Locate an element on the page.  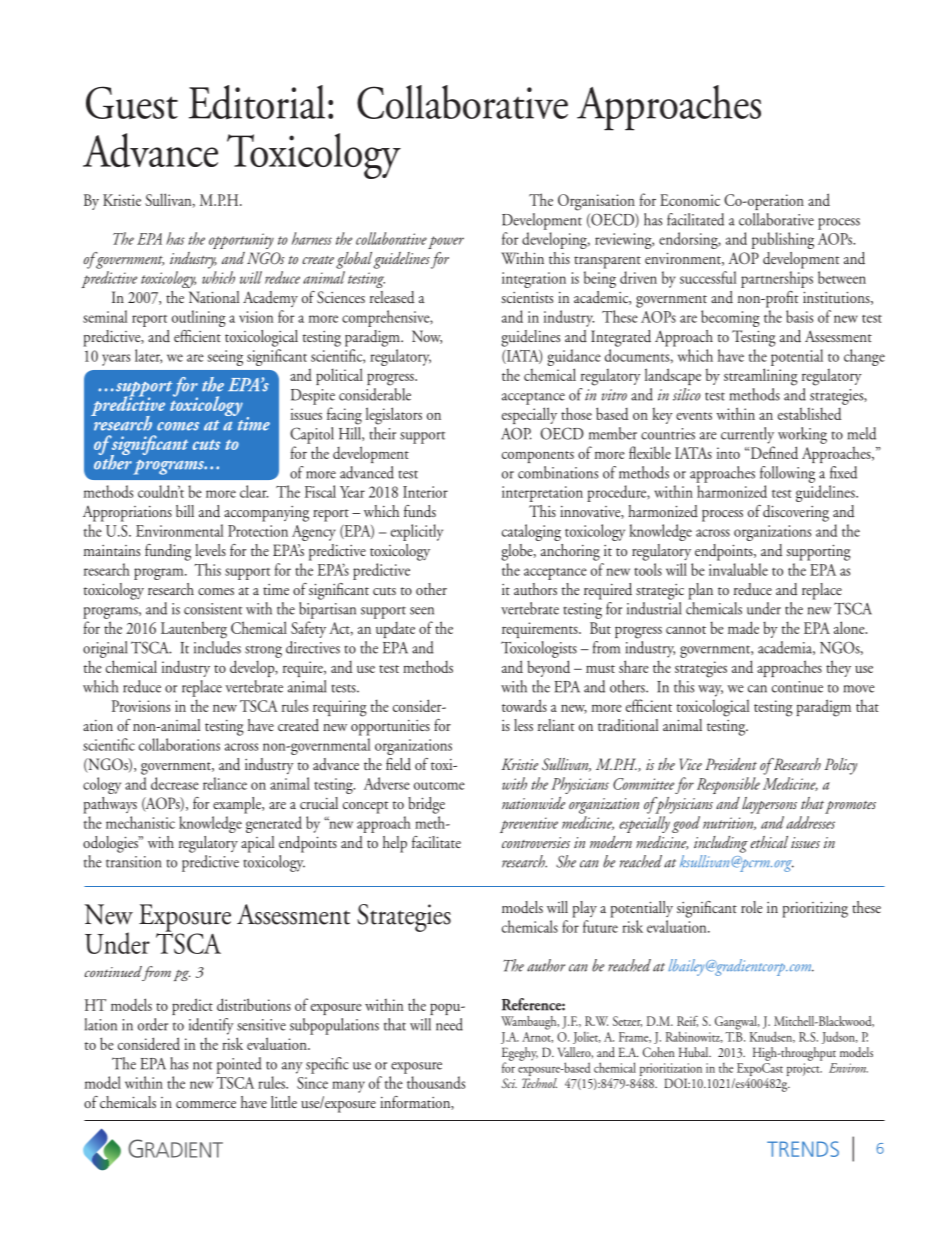
seen is located at coordinates (422, 611).
